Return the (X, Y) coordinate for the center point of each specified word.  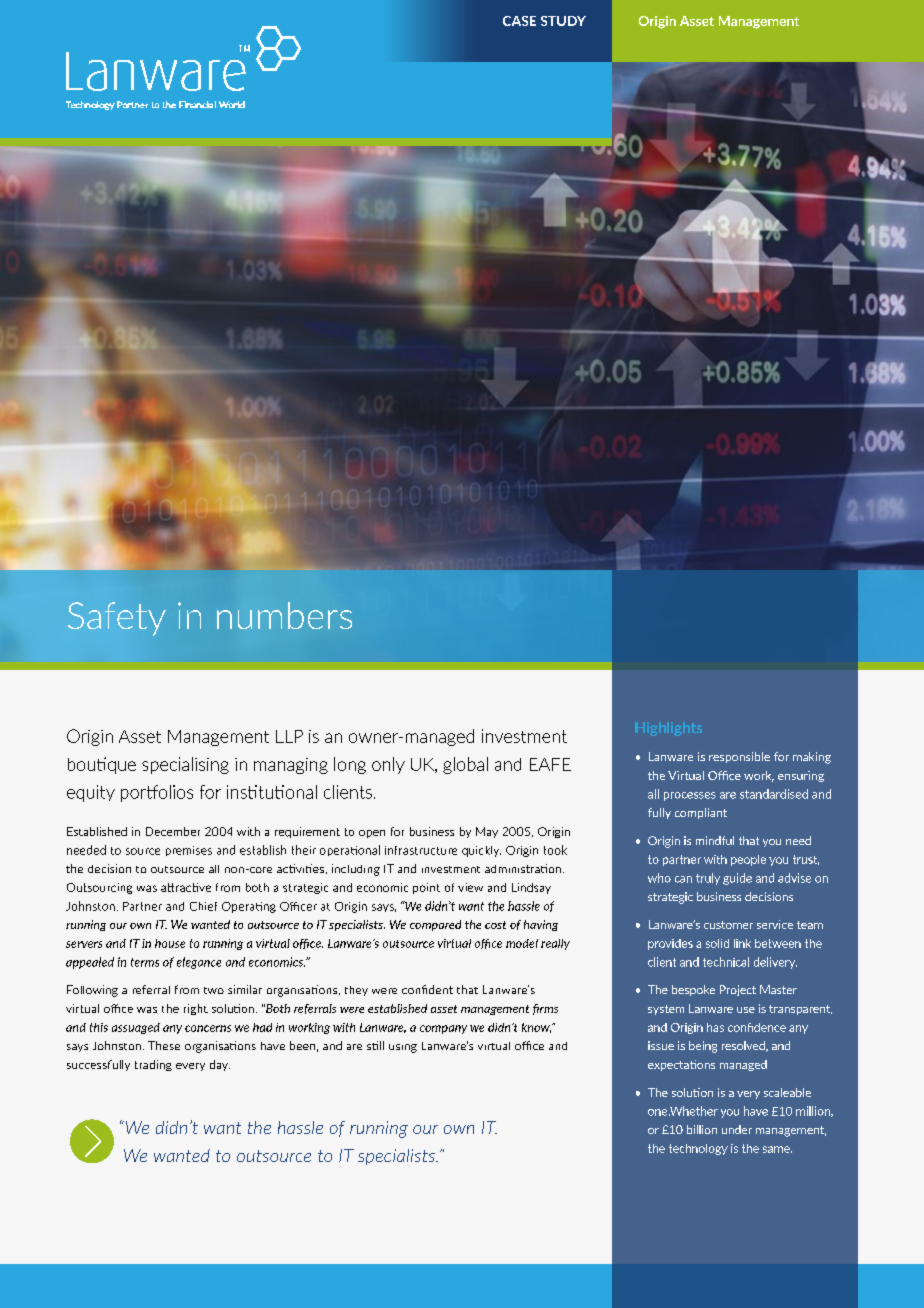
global (465, 765)
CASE (519, 21)
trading (153, 1065)
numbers (284, 615)
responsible (739, 757)
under (737, 1129)
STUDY (563, 21)
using (403, 1048)
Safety (117, 619)
